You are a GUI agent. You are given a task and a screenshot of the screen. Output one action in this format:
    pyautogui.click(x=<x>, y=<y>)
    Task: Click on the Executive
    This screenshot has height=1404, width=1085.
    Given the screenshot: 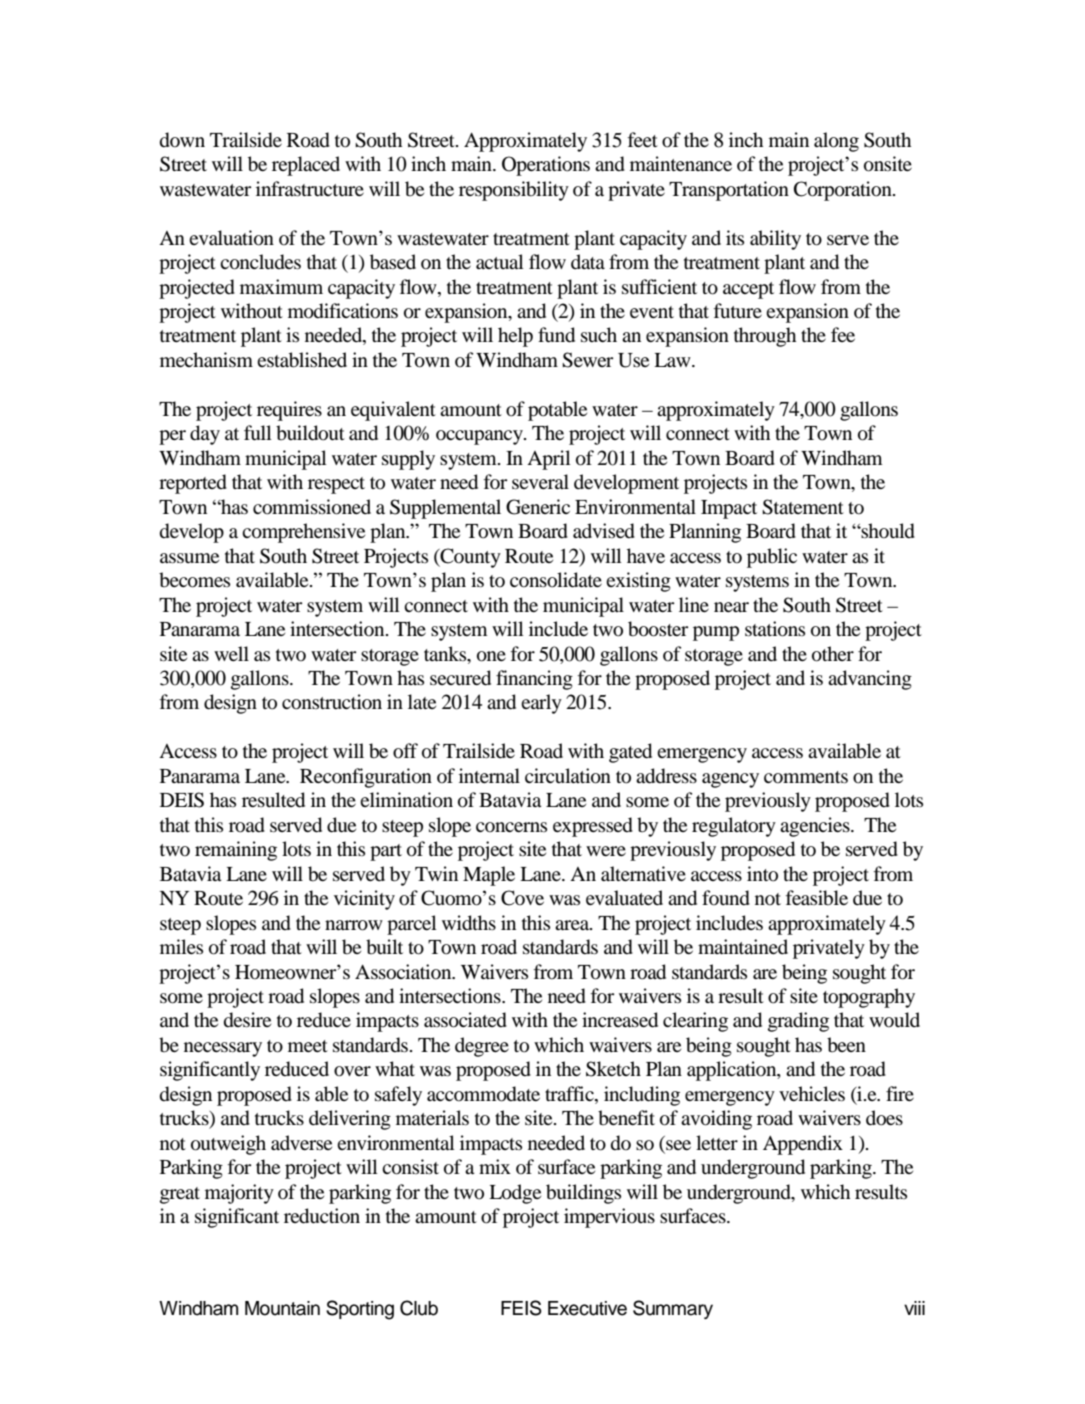 What is the action you would take?
    pyautogui.click(x=587, y=1308)
